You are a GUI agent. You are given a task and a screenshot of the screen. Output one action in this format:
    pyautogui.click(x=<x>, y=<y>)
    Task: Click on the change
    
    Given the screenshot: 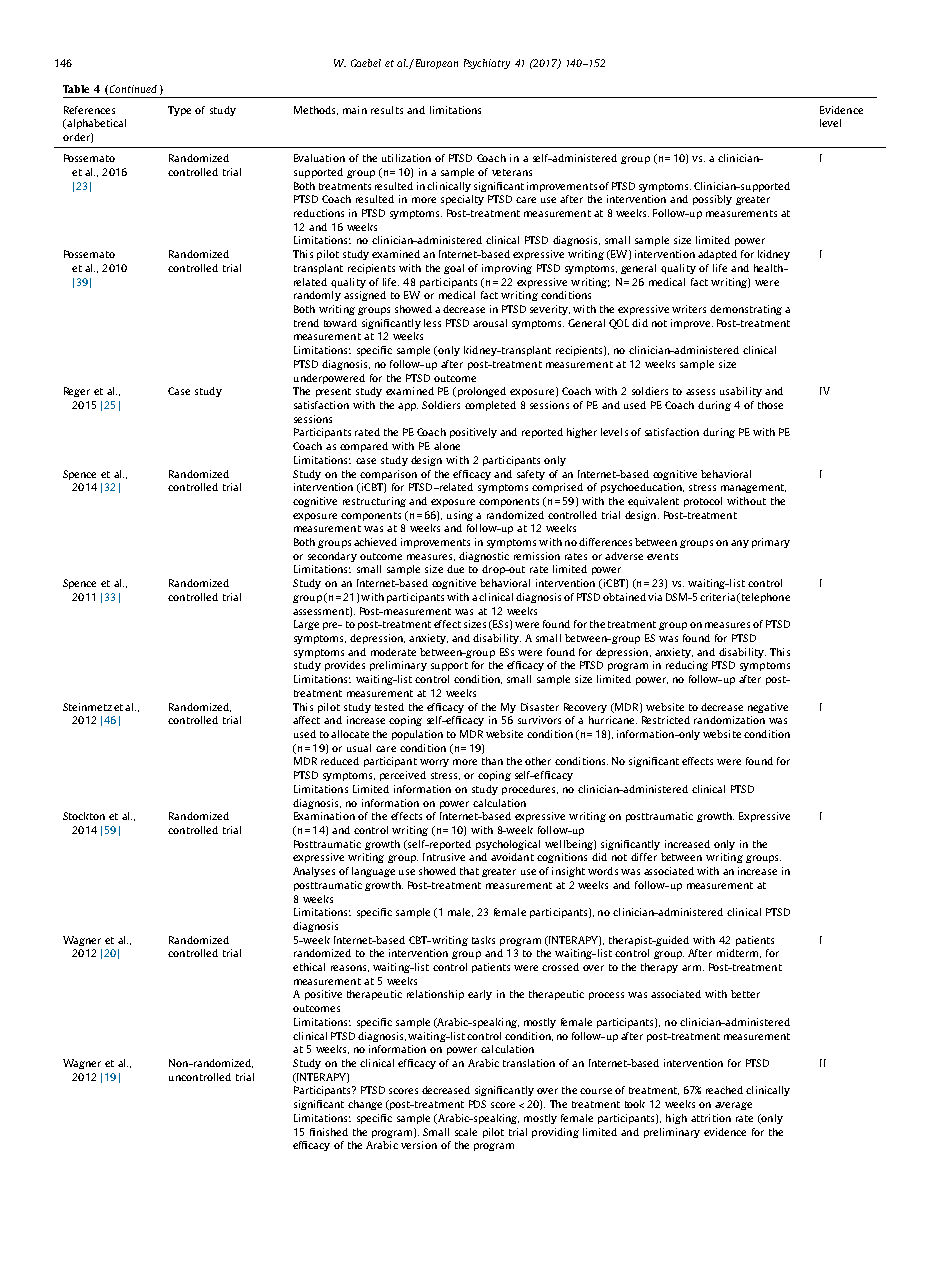 What is the action you would take?
    pyautogui.click(x=365, y=1105)
